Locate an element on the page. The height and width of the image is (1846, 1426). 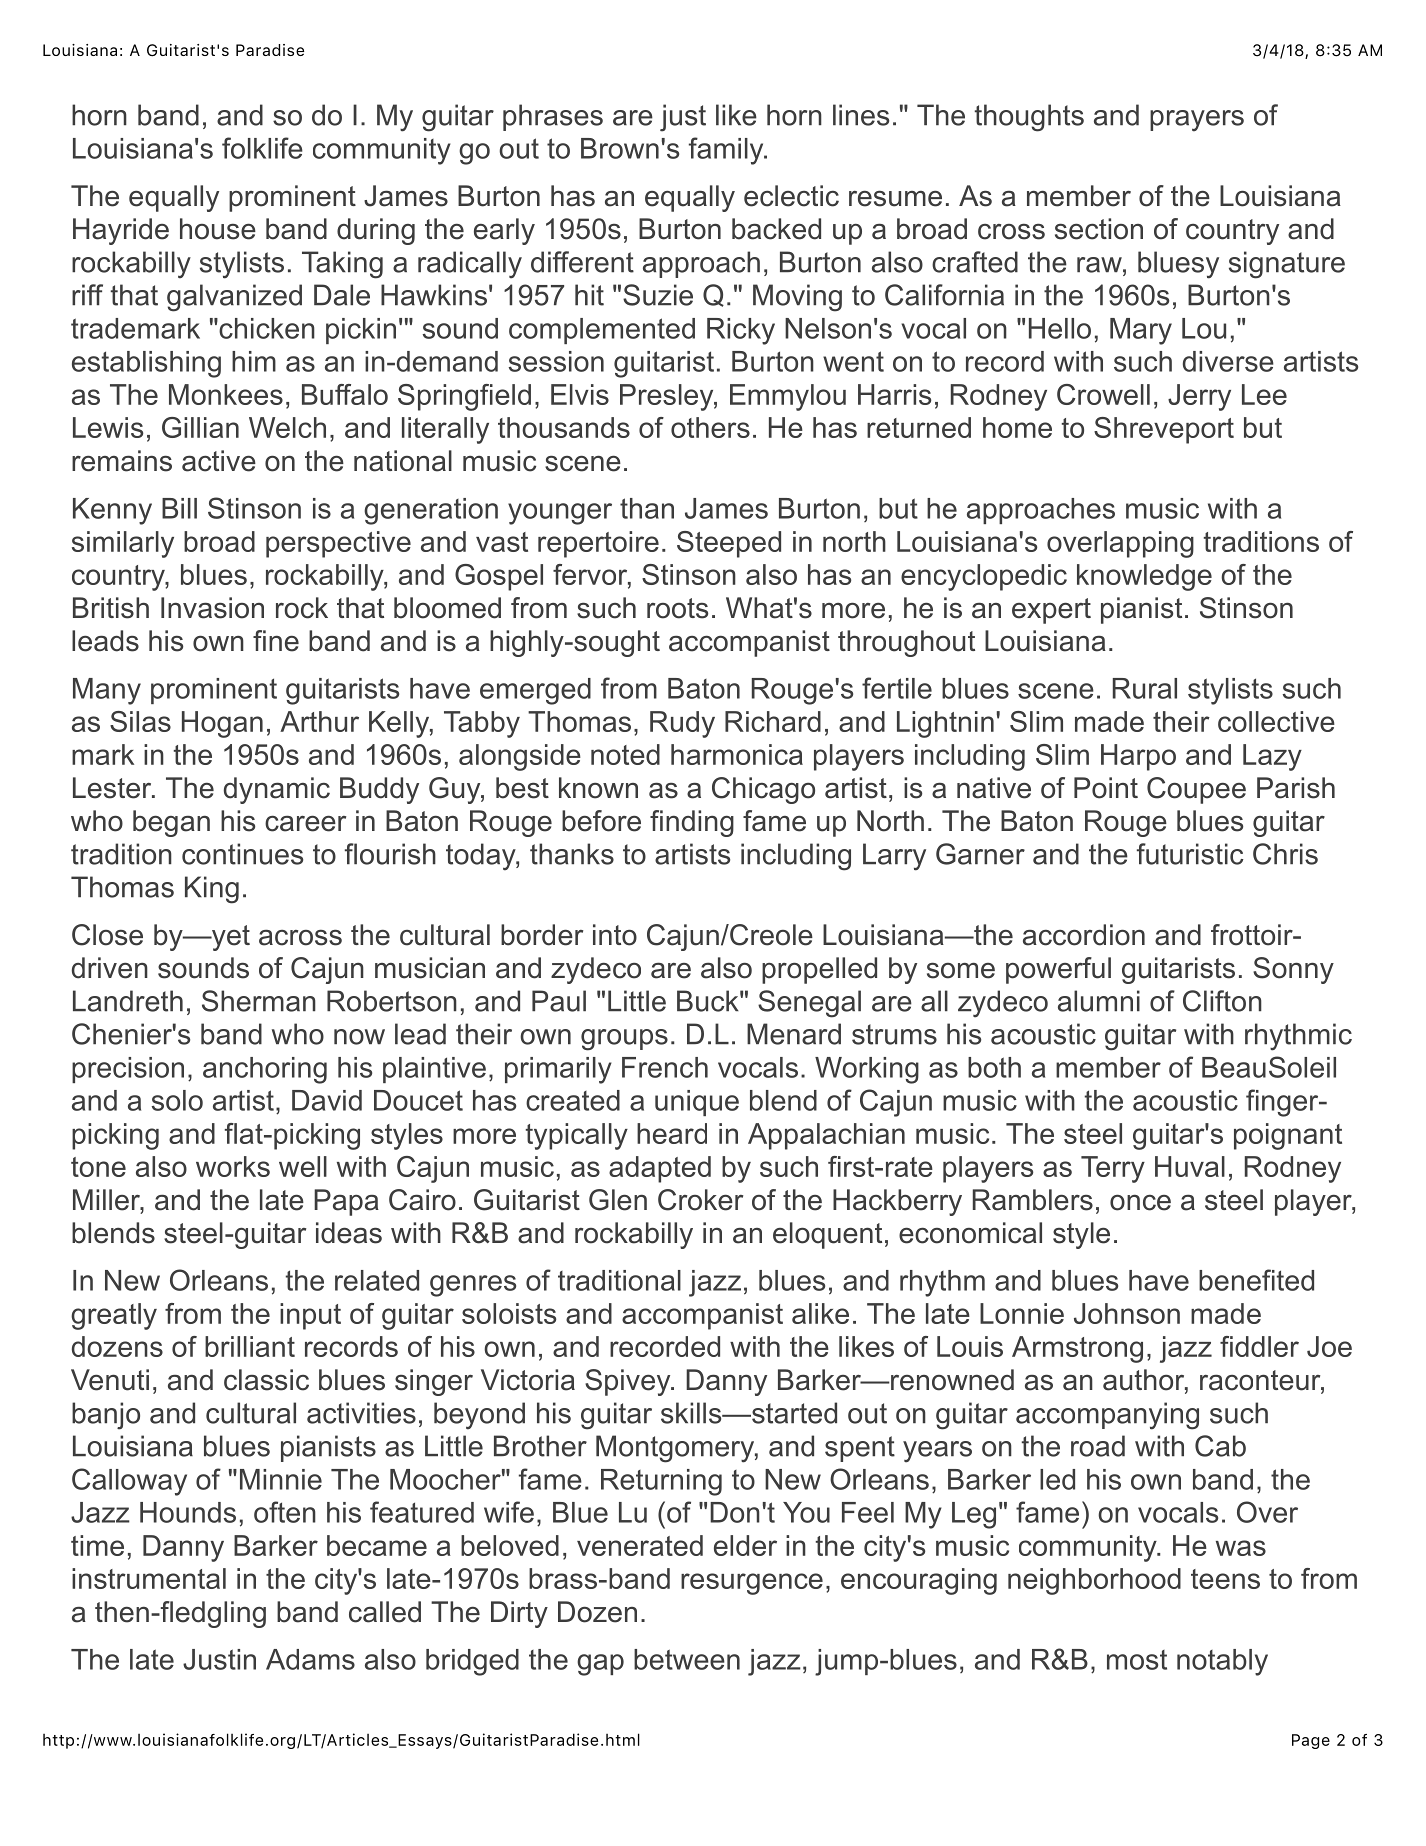
house is located at coordinates (218, 229).
